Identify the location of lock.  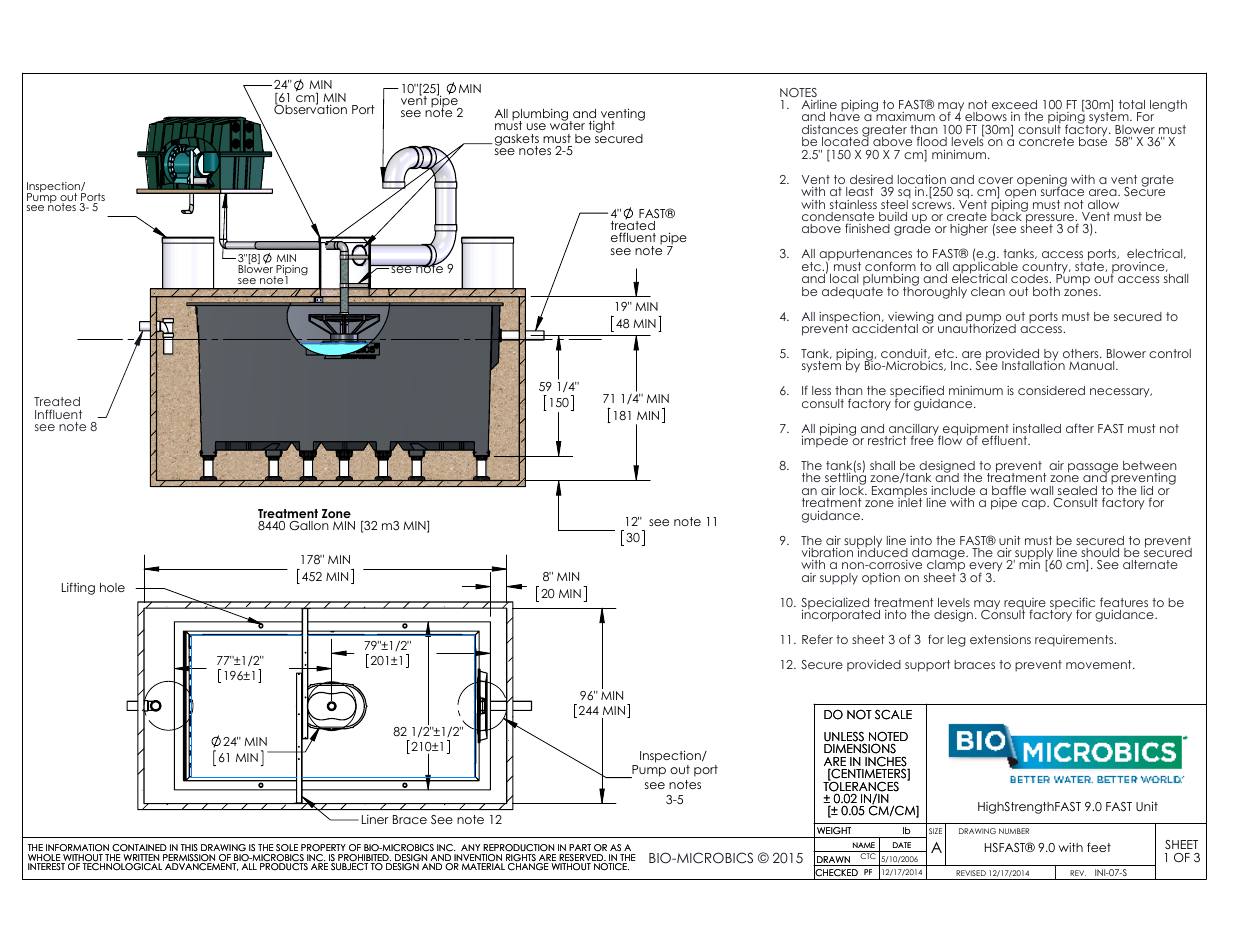
(853, 489).
